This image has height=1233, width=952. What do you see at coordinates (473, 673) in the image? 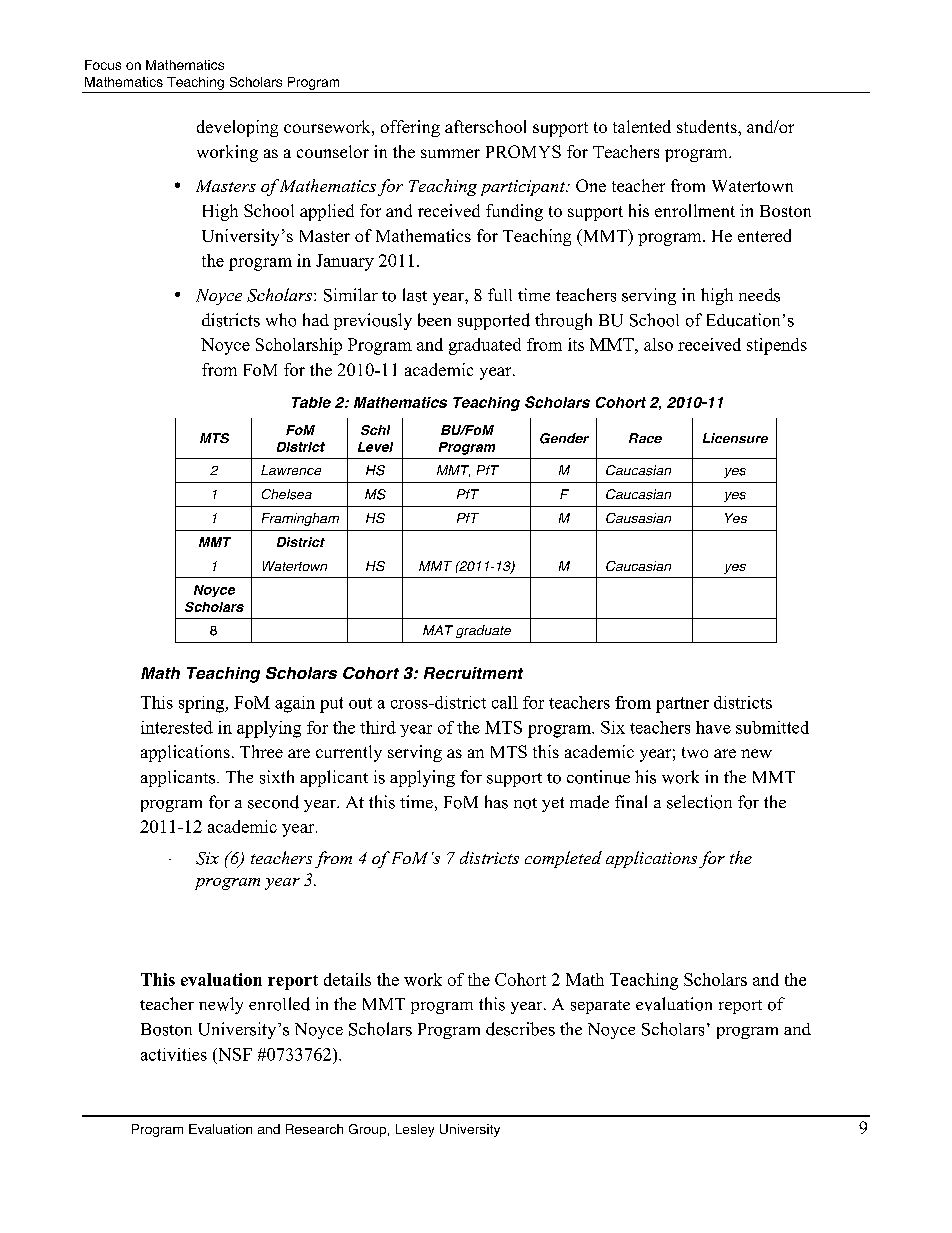
I see `Recruitment` at bounding box center [473, 673].
